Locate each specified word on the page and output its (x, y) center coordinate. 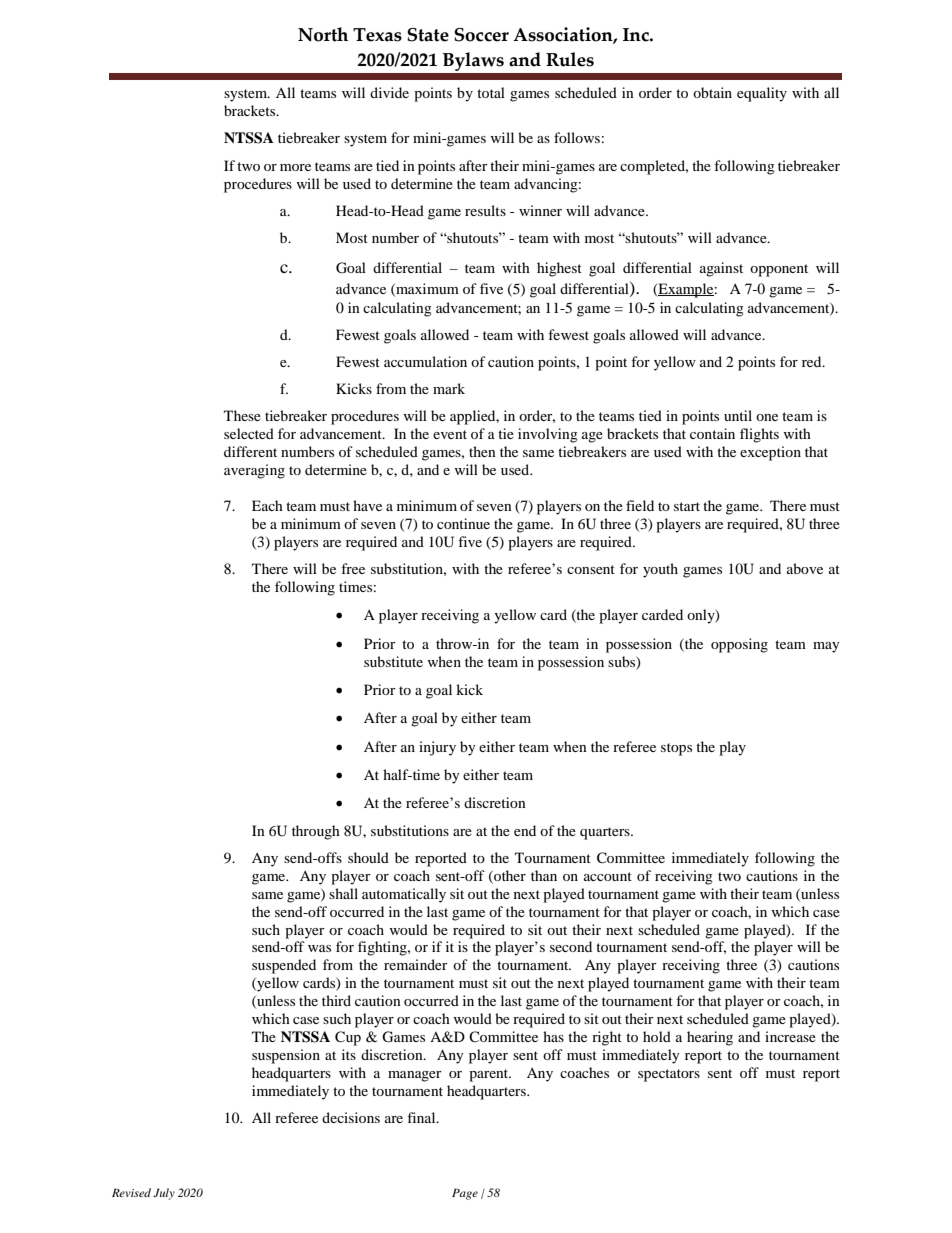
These (242, 415)
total (491, 92)
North (323, 34)
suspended (284, 966)
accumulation (425, 361)
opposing (739, 645)
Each (267, 505)
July (164, 1194)
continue (463, 523)
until (738, 415)
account (608, 876)
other (509, 876)
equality (762, 94)
